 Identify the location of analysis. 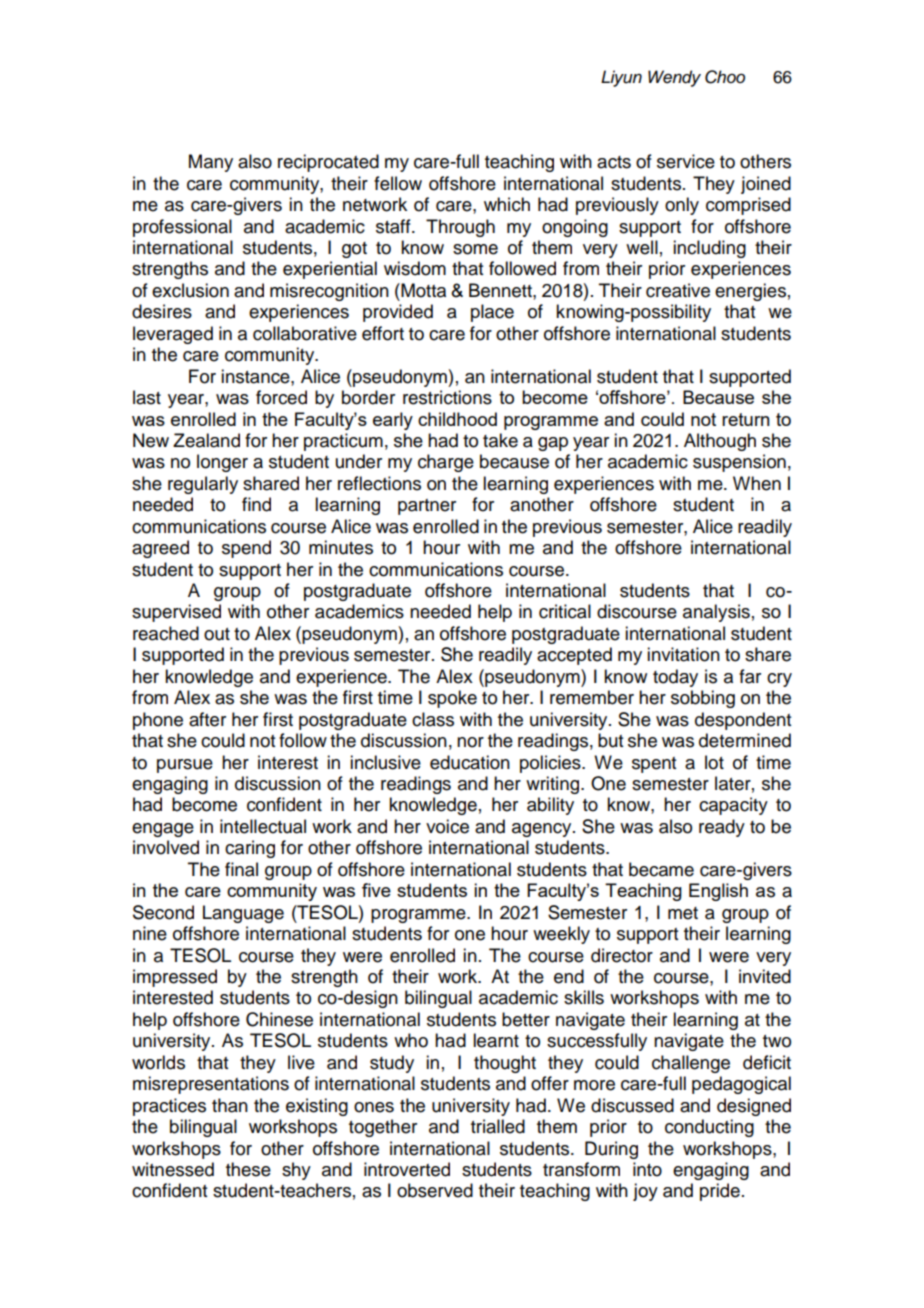
(716, 613).
